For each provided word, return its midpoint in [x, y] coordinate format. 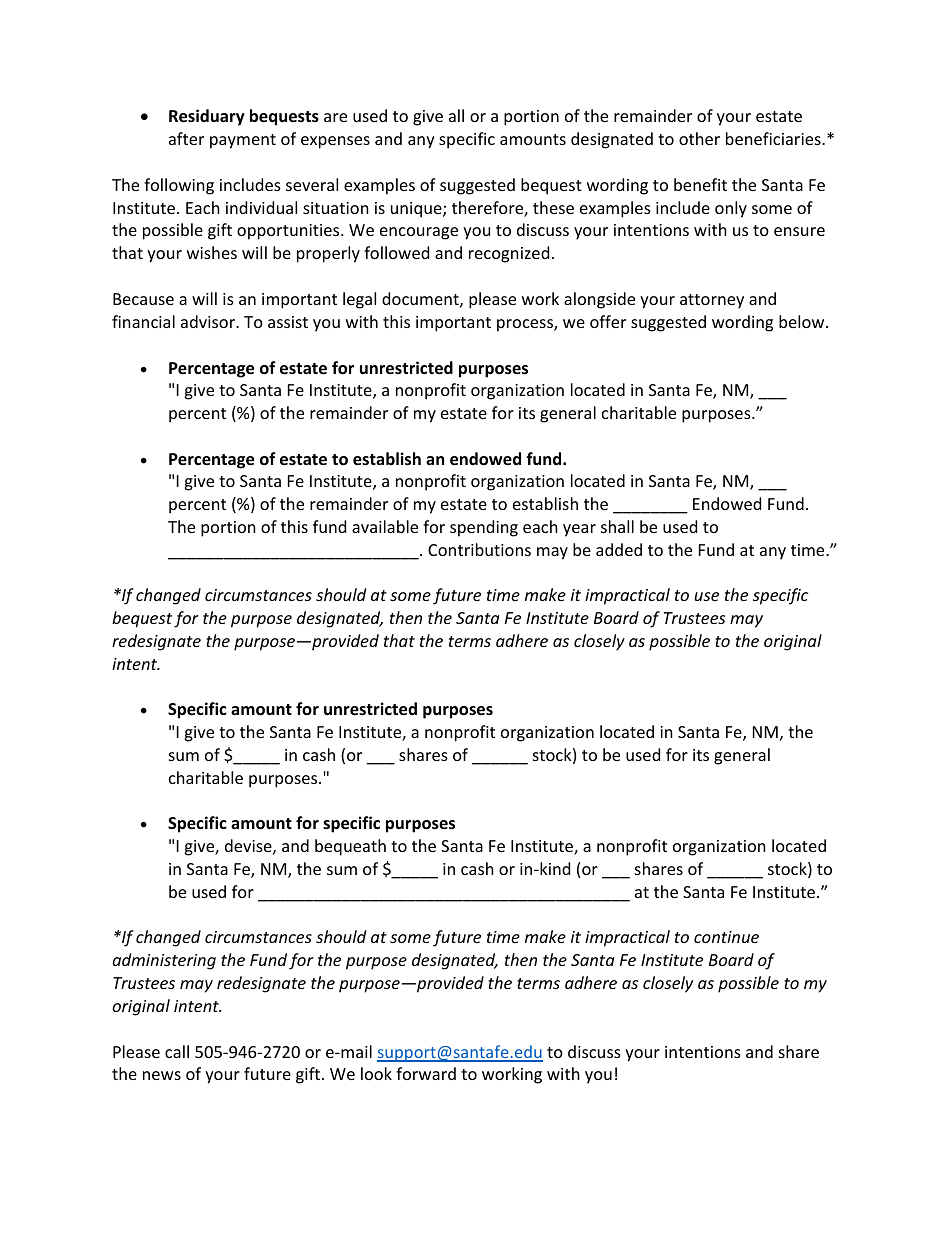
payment [243, 141]
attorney [712, 301]
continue [726, 937]
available [385, 526]
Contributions [479, 549]
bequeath [350, 847]
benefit [700, 184]
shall [617, 526]
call [177, 1051]
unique [417, 210]
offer [608, 321]
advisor [209, 321]
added [619, 549]
